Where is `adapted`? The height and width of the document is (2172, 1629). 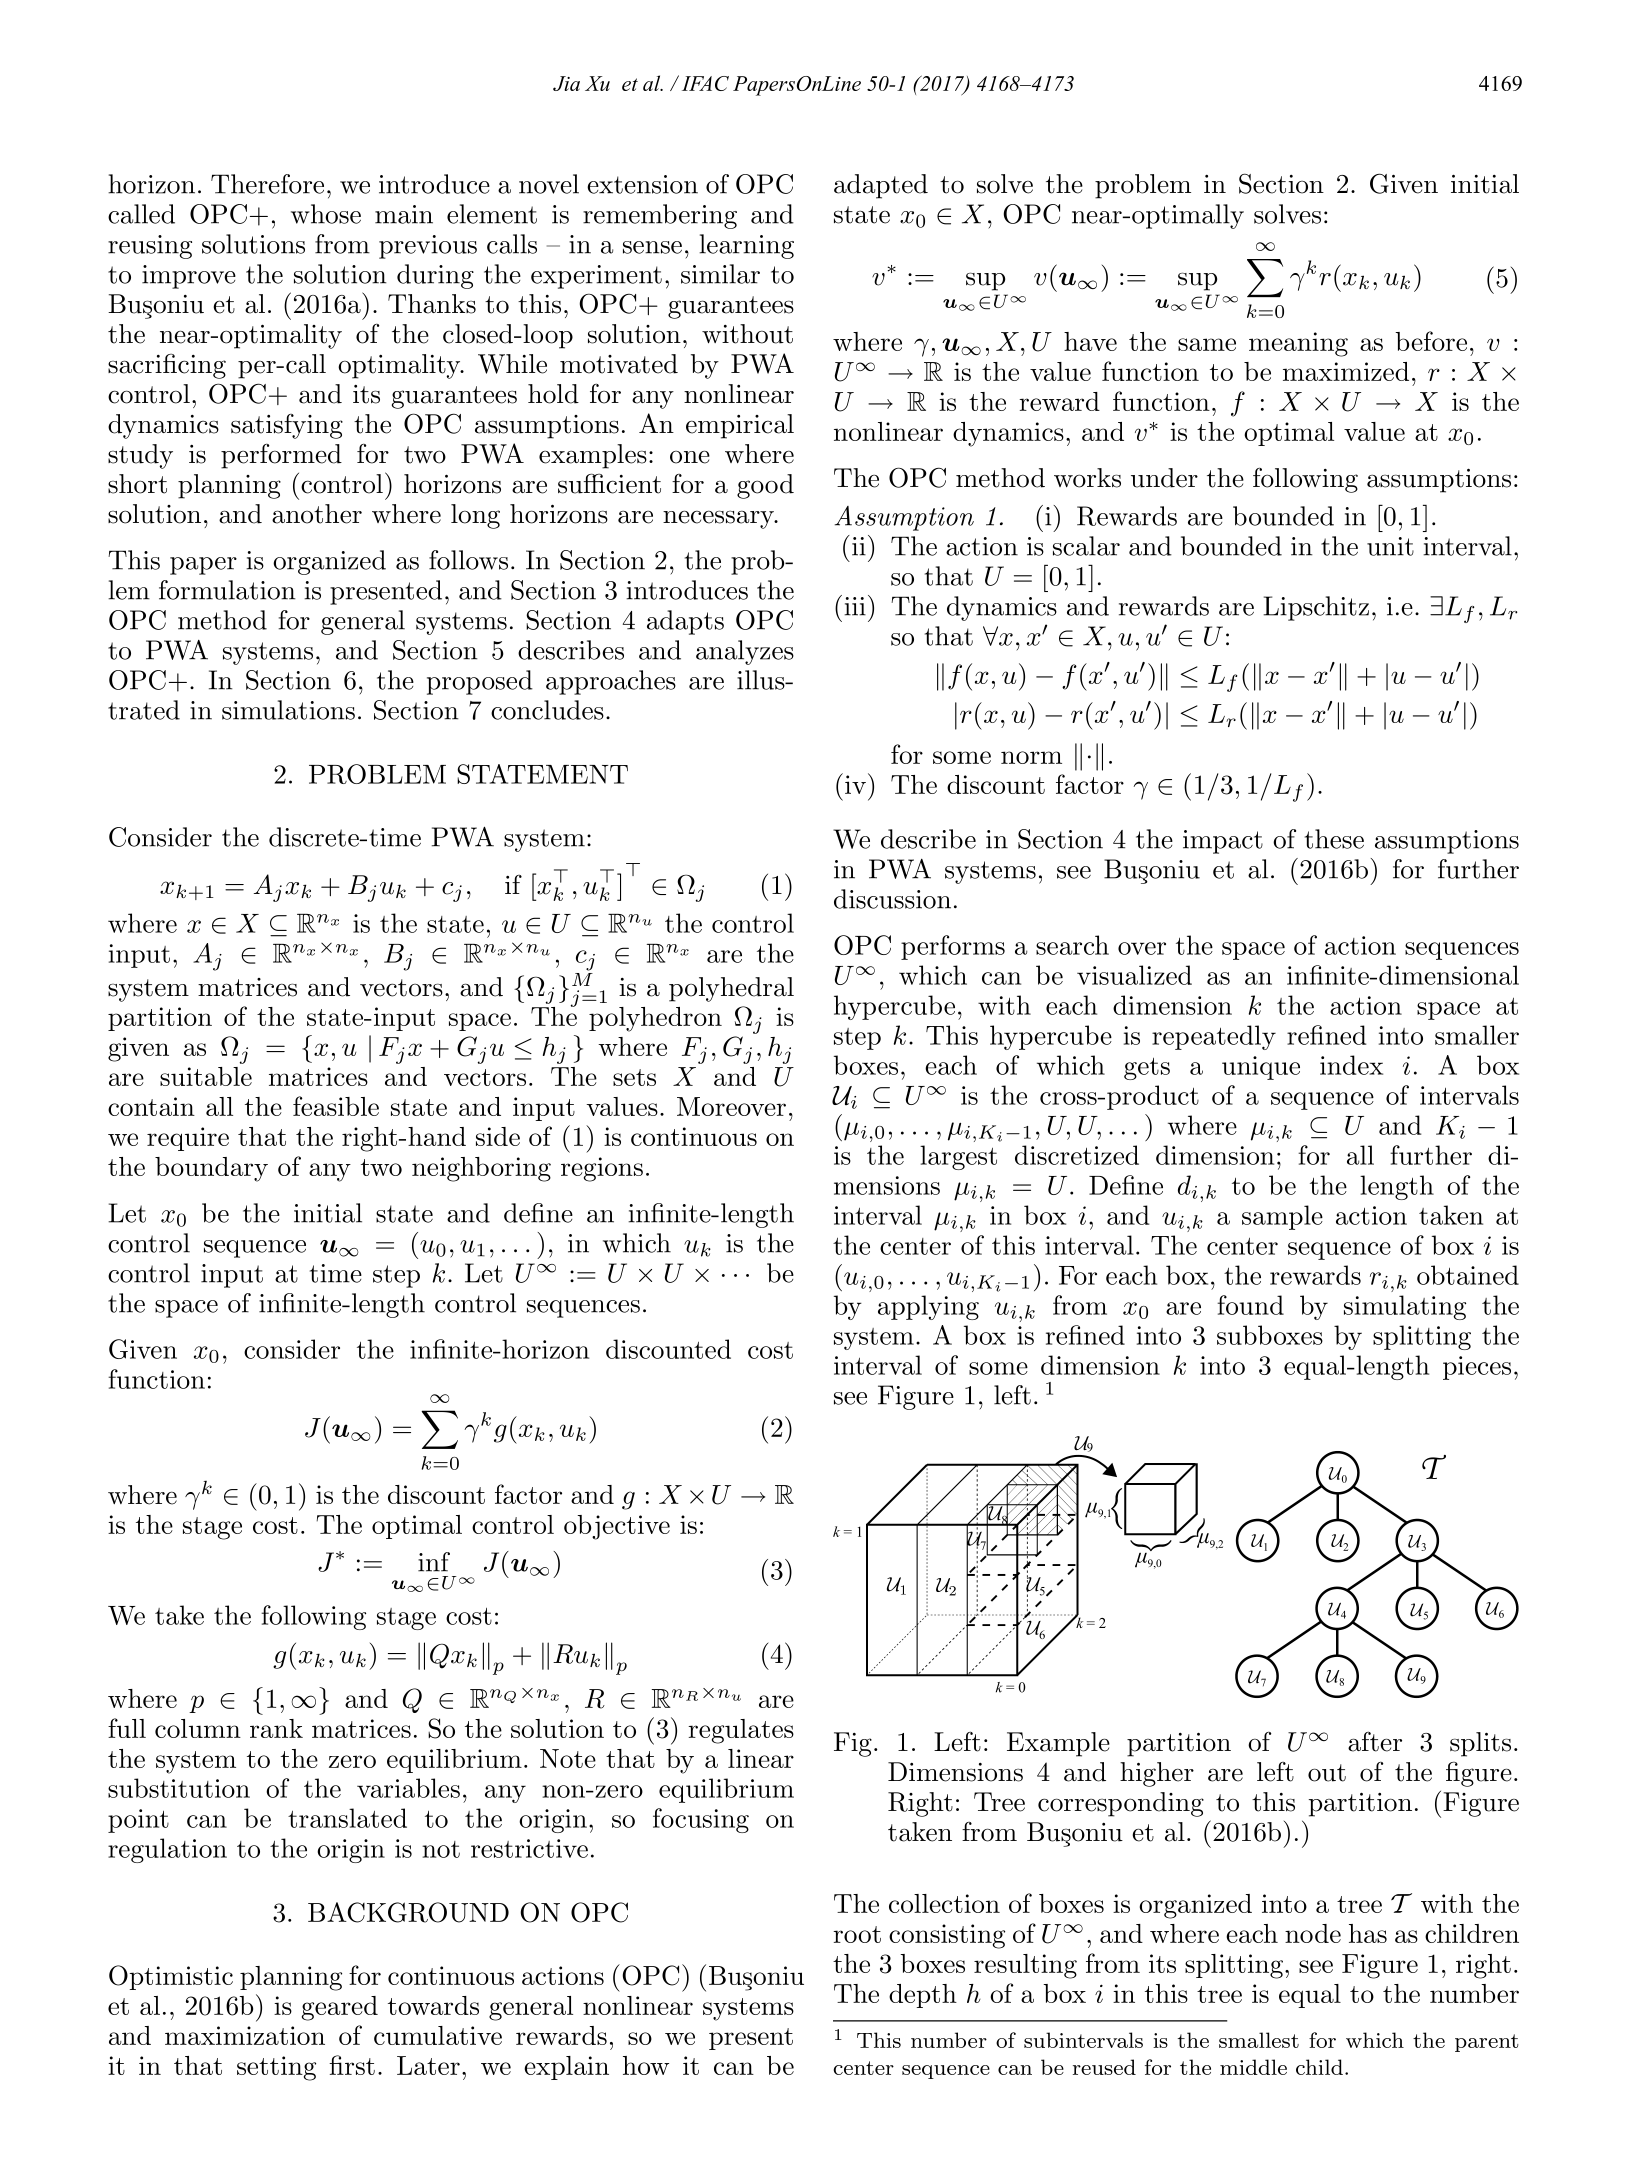
adapted is located at coordinates (881, 186).
